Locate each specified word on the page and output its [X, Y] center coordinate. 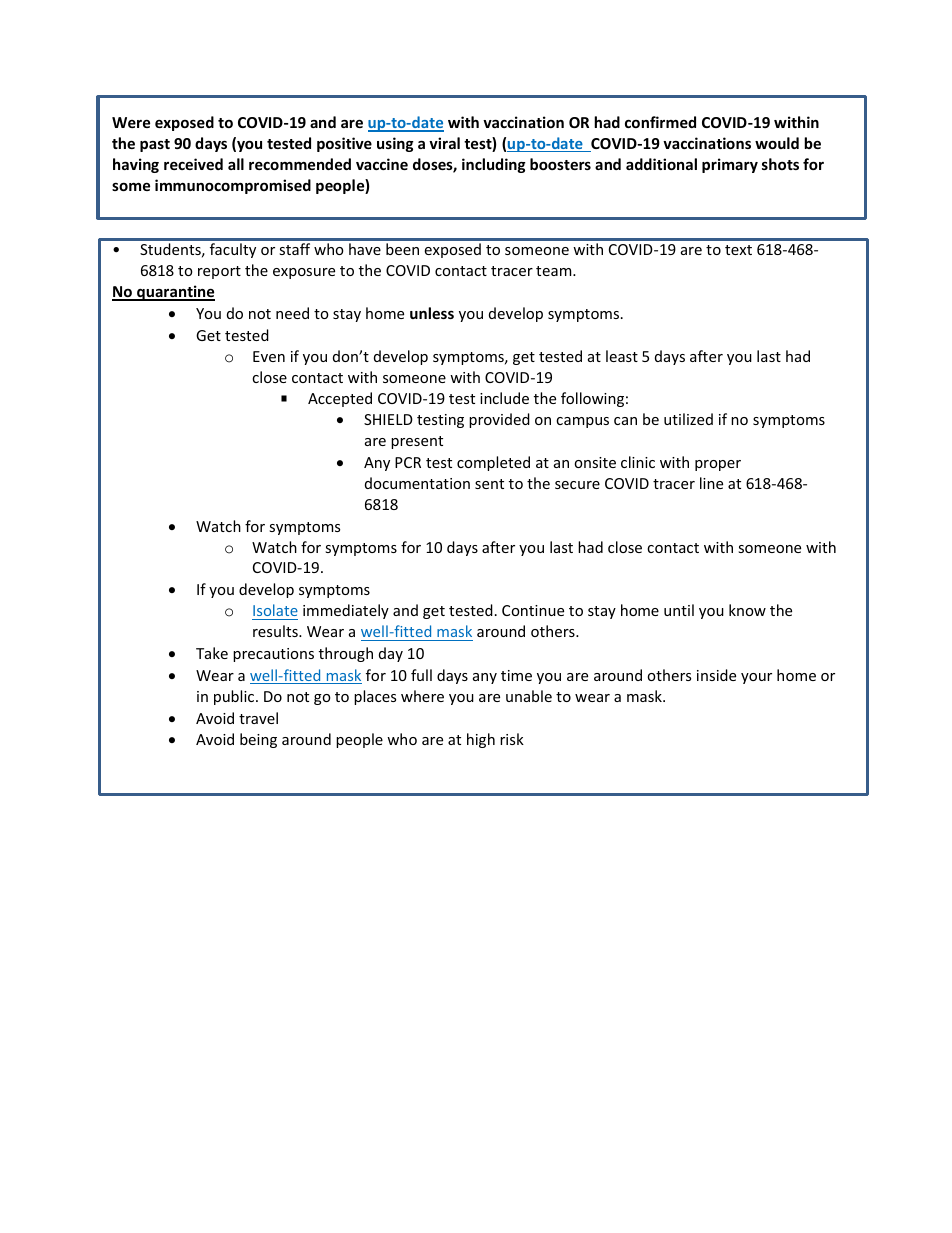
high [481, 740]
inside [716, 675]
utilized [688, 419]
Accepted [340, 399]
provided [499, 420]
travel [258, 718]
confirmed [660, 122]
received [193, 164]
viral [444, 143]
